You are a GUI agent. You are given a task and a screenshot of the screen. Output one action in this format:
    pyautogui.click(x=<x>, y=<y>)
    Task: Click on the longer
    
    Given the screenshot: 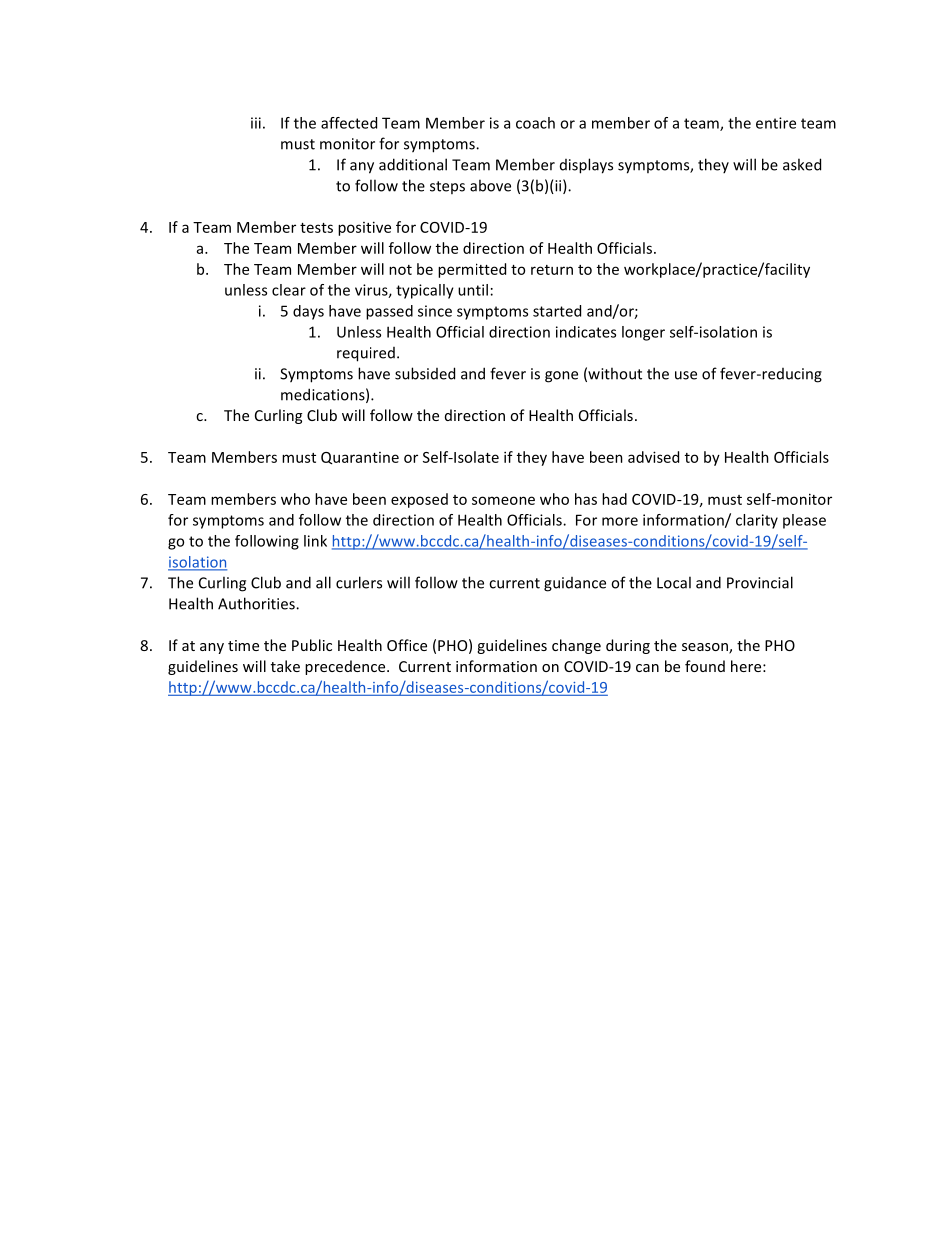 What is the action you would take?
    pyautogui.click(x=643, y=333)
